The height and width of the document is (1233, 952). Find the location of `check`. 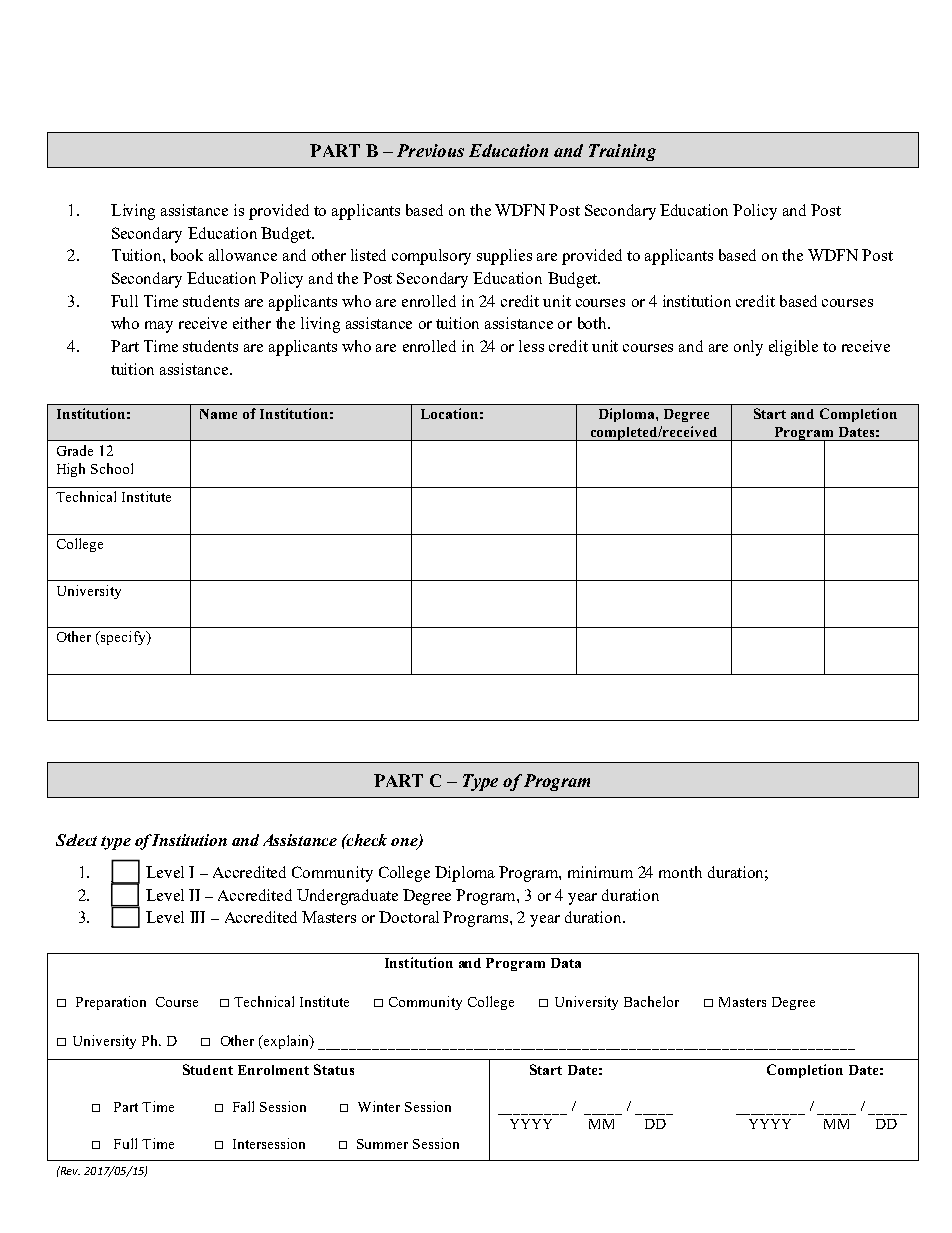

check is located at coordinates (366, 840).
